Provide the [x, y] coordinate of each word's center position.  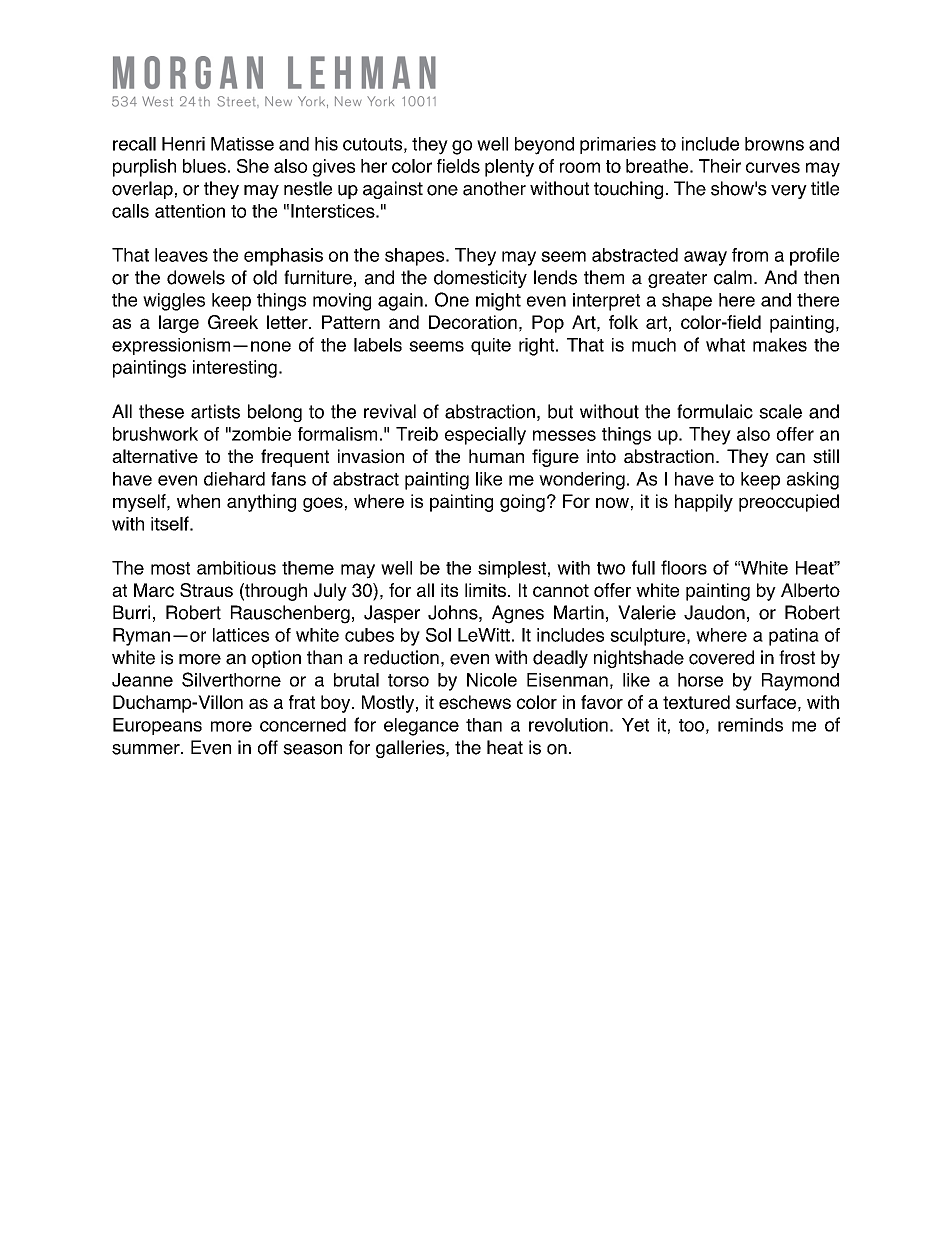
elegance [421, 727]
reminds [750, 725]
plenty [509, 168]
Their [720, 166]
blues [204, 166]
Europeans [157, 726]
